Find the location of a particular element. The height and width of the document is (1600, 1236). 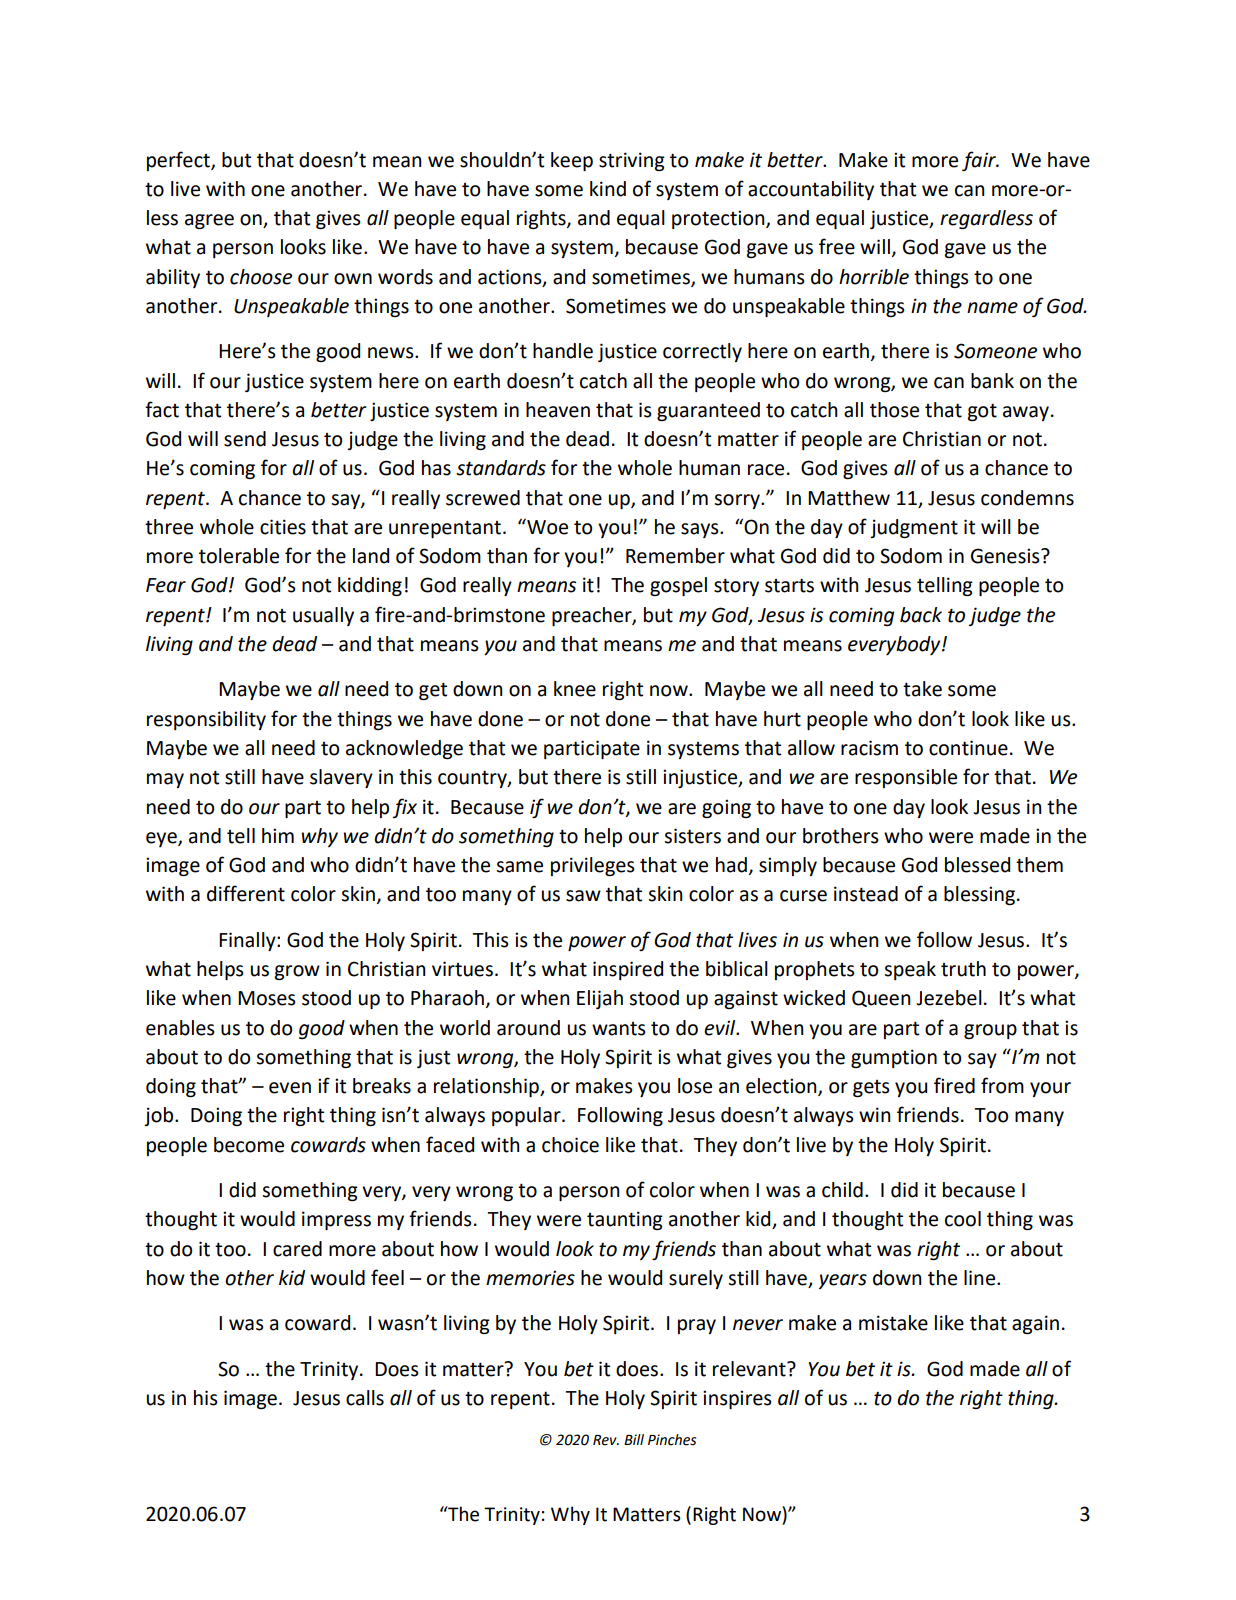

perfect is located at coordinates (179, 161).
